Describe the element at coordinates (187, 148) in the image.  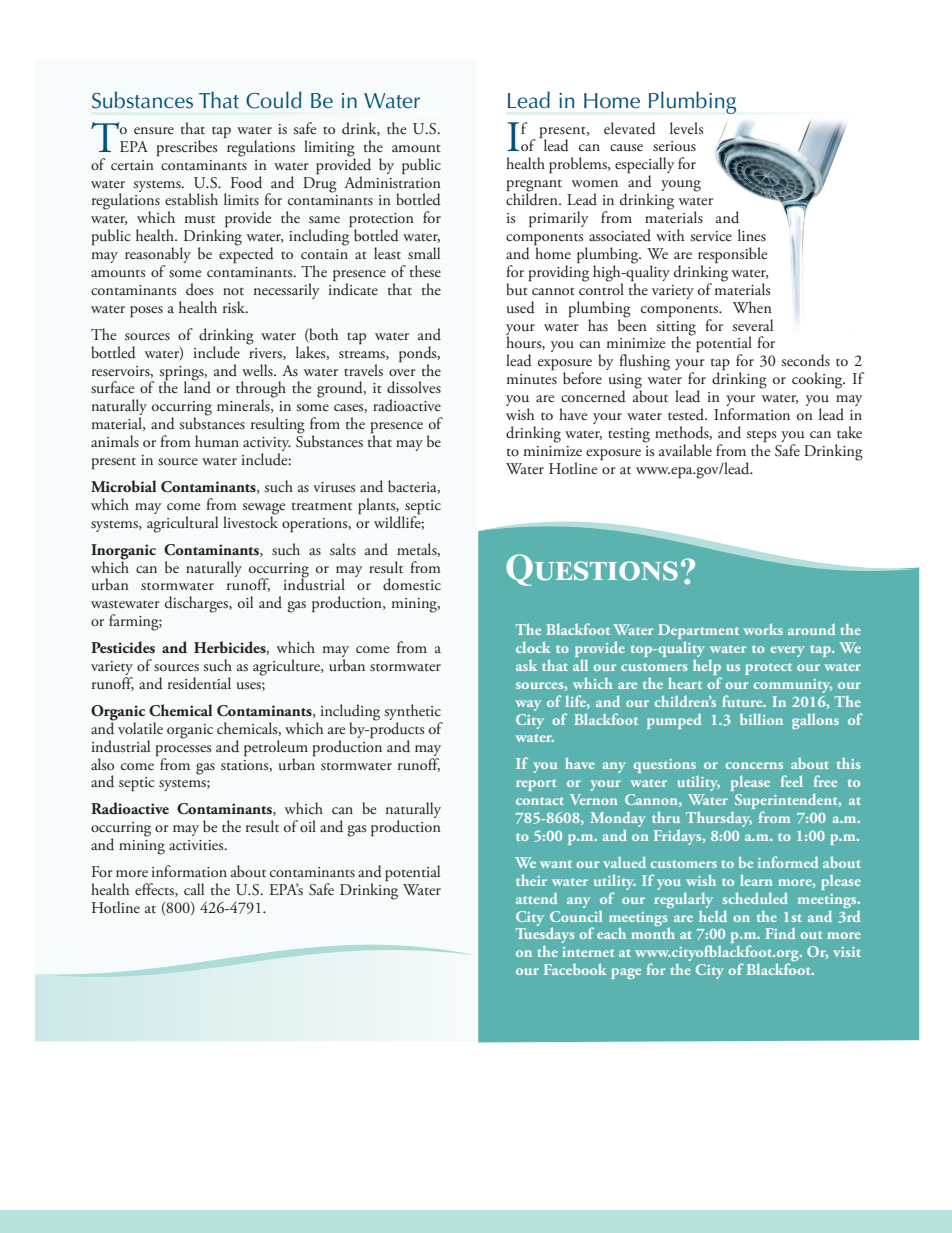
I see `prescribes` at that location.
